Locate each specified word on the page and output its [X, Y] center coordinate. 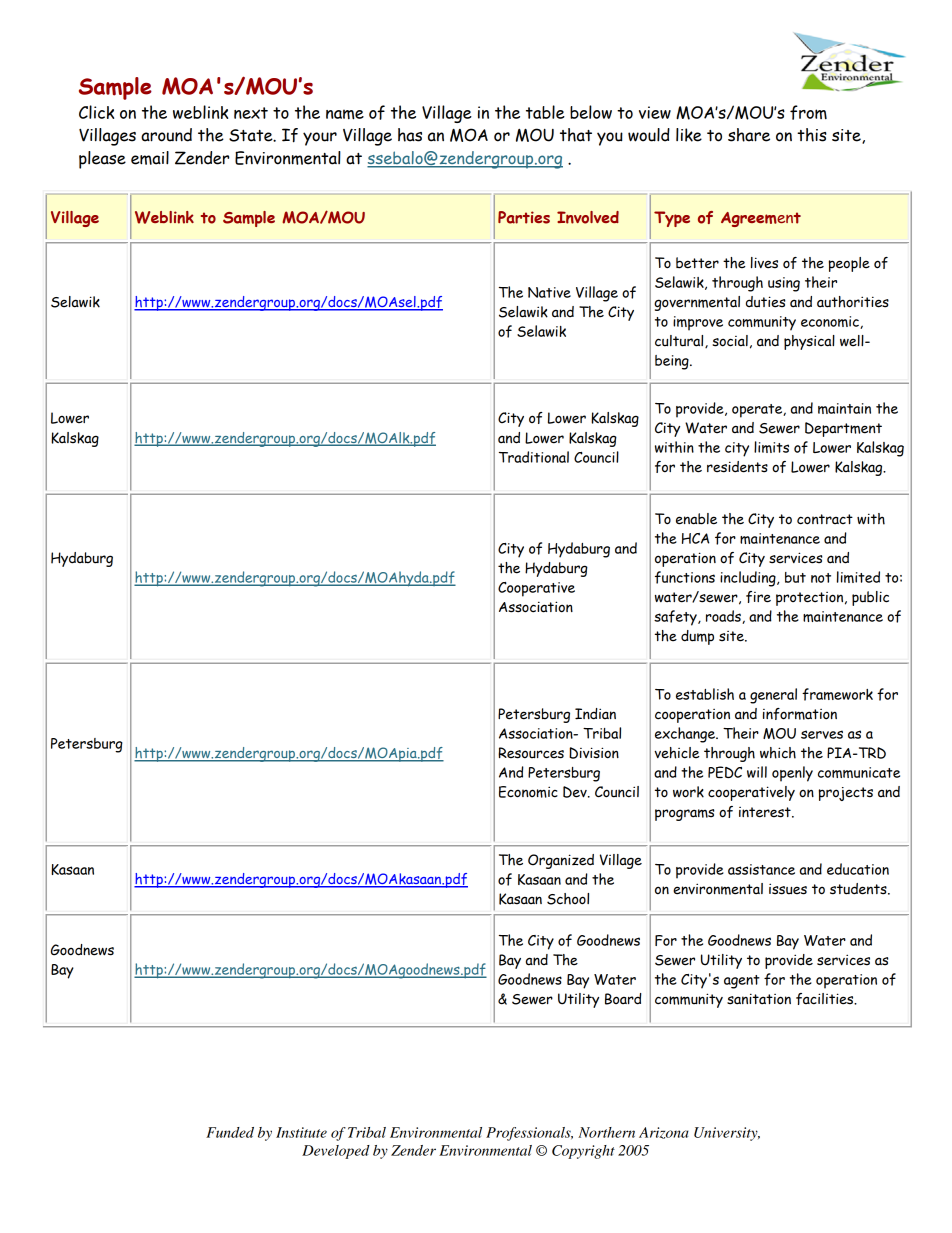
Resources [531, 753]
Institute [301, 1132]
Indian [595, 714]
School [568, 899]
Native [549, 292]
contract [825, 519]
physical [809, 342]
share [749, 135]
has [410, 135]
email [150, 158]
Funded [230, 1132]
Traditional [534, 457]
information [800, 714]
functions [685, 577]
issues [788, 889]
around [166, 135]
